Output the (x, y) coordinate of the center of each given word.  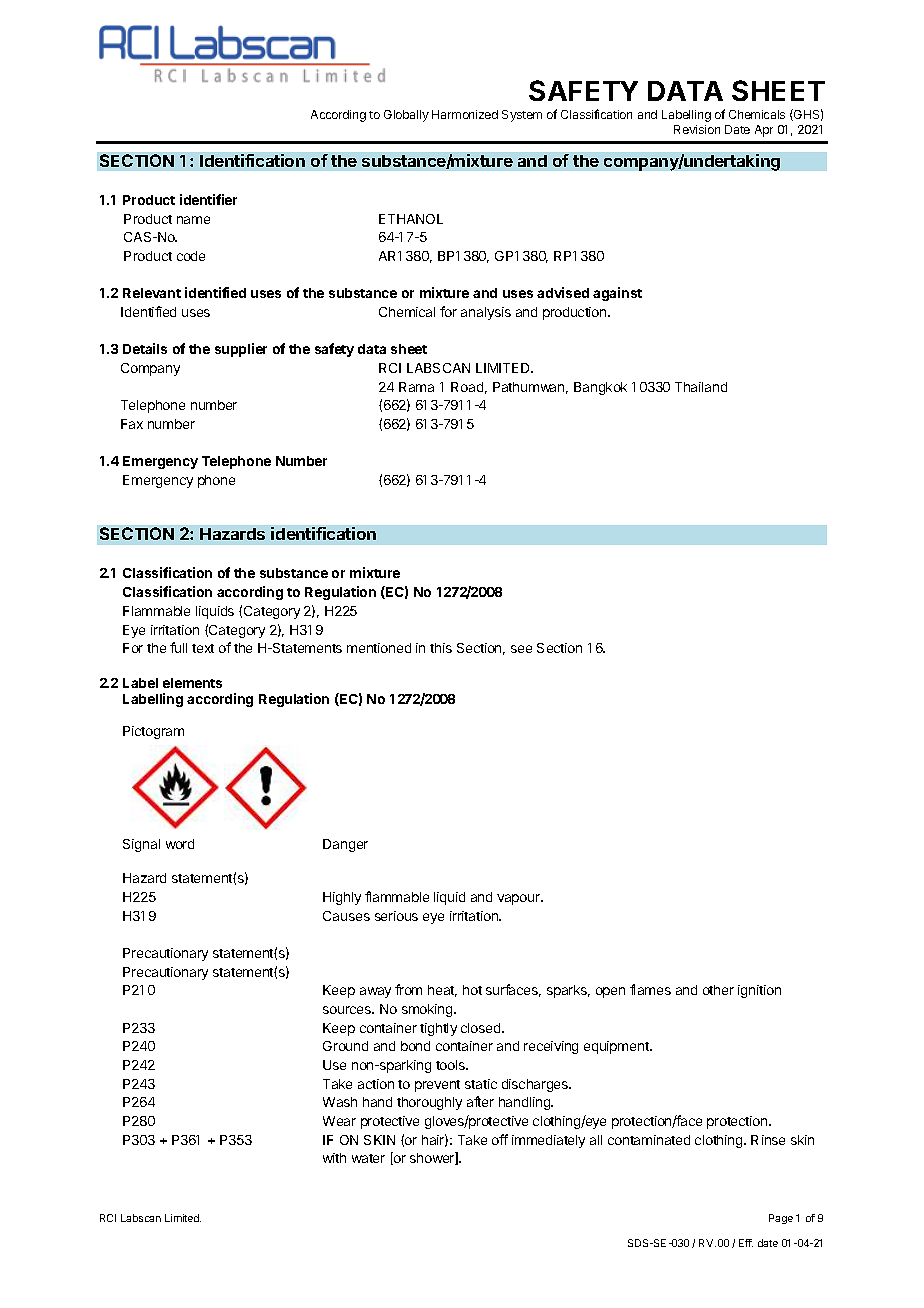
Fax (132, 424)
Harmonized (465, 114)
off (500, 1139)
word (180, 844)
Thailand (701, 387)
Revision (697, 129)
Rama (416, 387)
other (718, 990)
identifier (208, 199)
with (334, 1158)
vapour (519, 899)
